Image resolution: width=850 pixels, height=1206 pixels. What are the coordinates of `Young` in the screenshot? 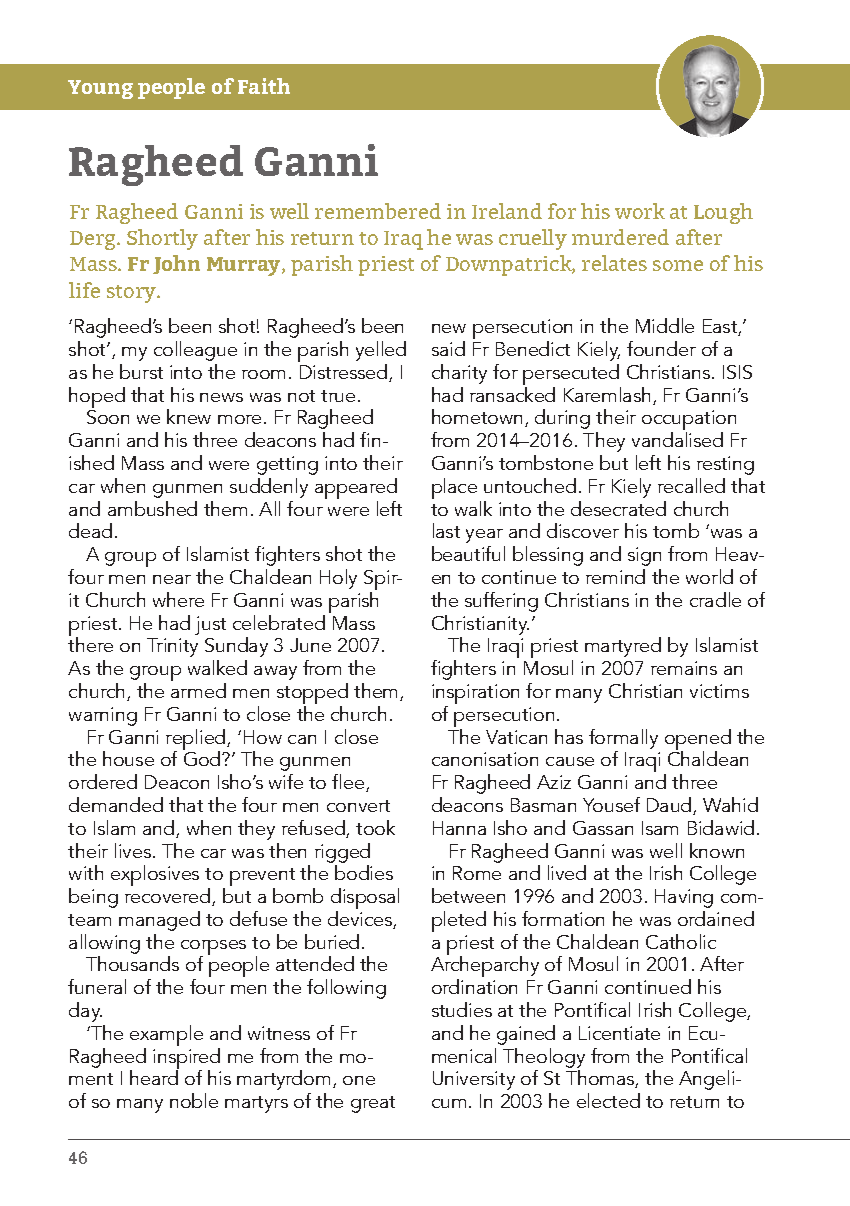 It's located at (100, 89).
